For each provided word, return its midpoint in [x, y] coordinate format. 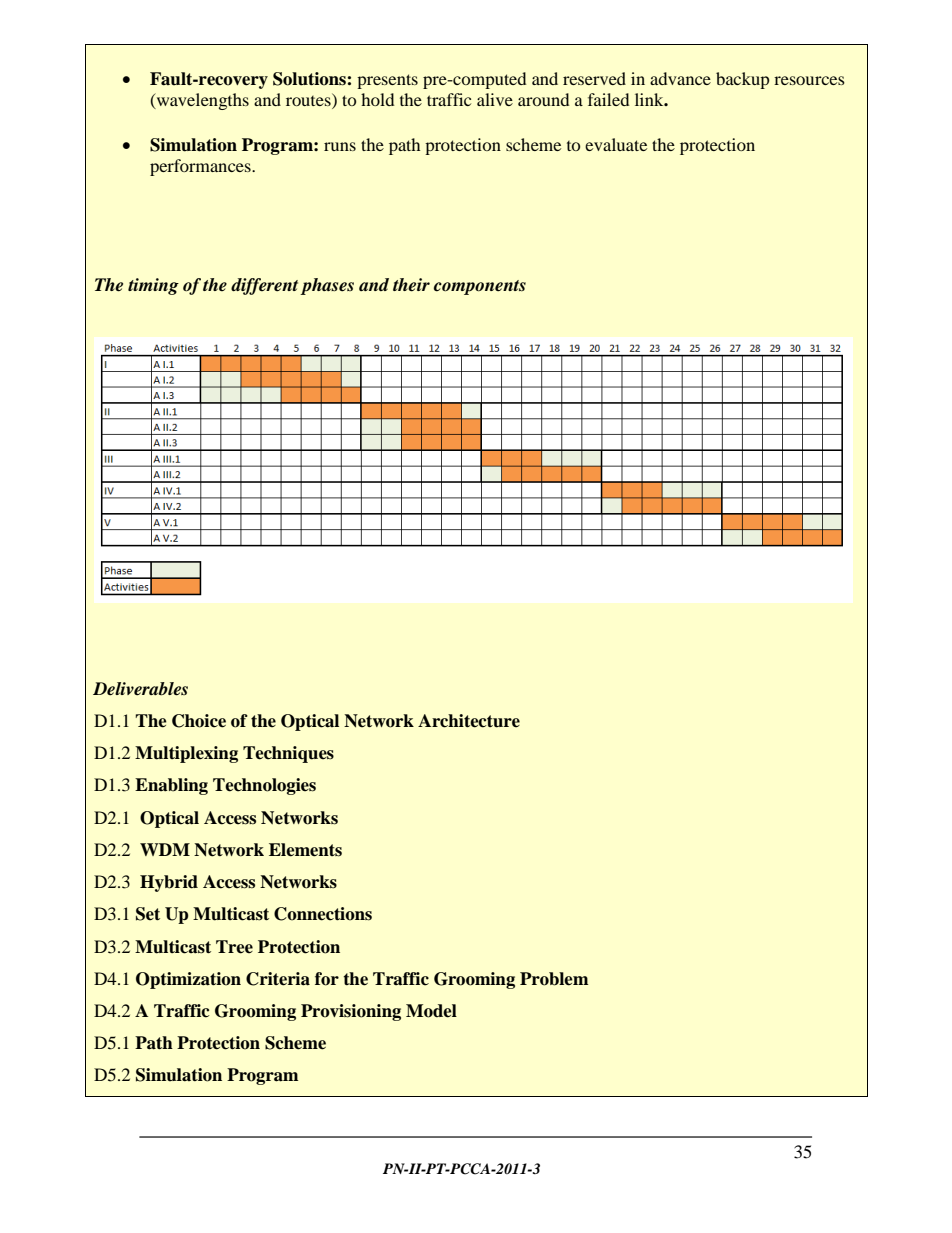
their [411, 285]
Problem [554, 979]
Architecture [469, 721]
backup [743, 80]
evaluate [616, 144]
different [264, 286]
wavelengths [201, 101]
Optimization [188, 980]
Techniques [288, 754]
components [480, 287]
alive [495, 99]
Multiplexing [186, 754]
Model [431, 1011]
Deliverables [140, 689]
